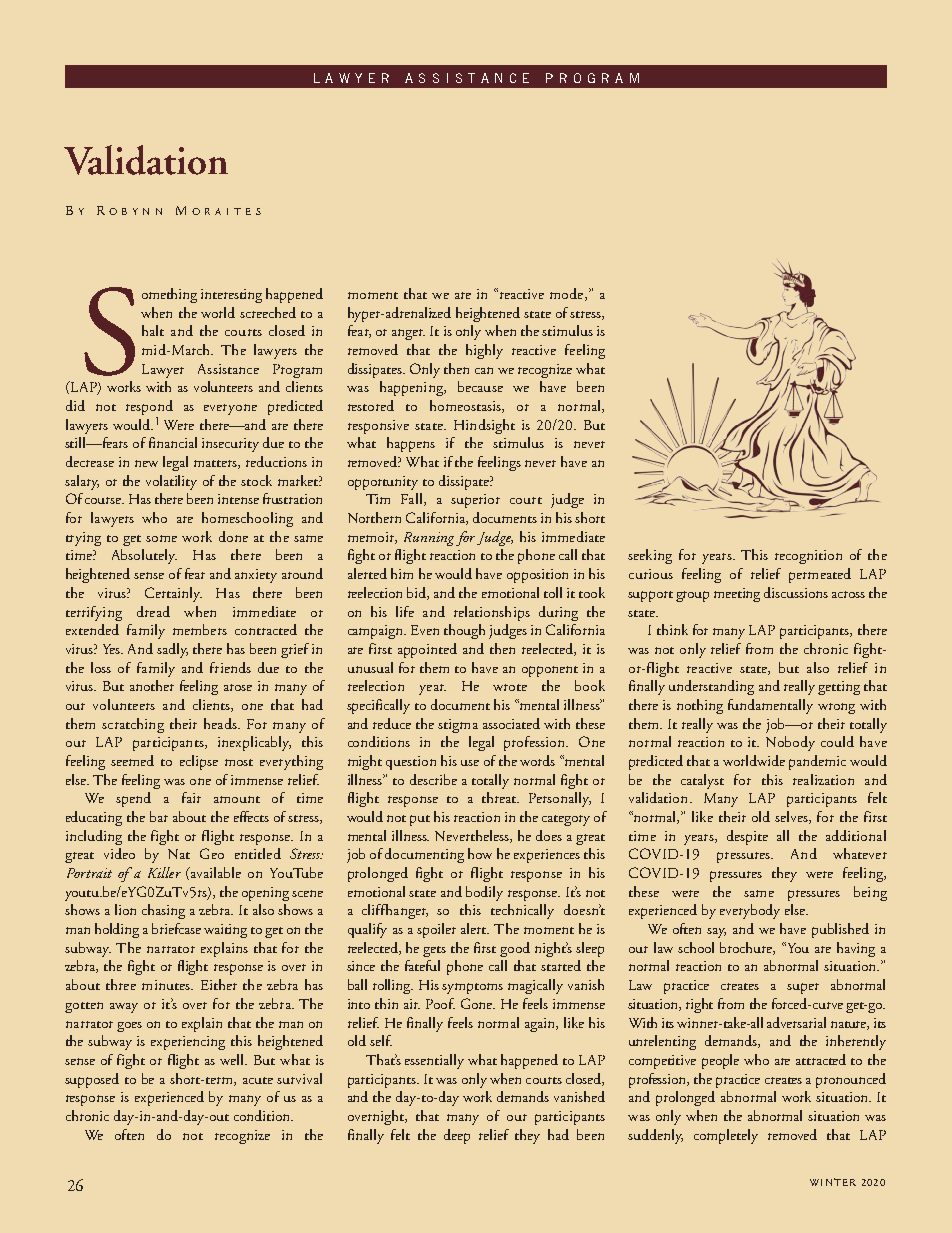  I want to click on mode, so click(568, 294).
